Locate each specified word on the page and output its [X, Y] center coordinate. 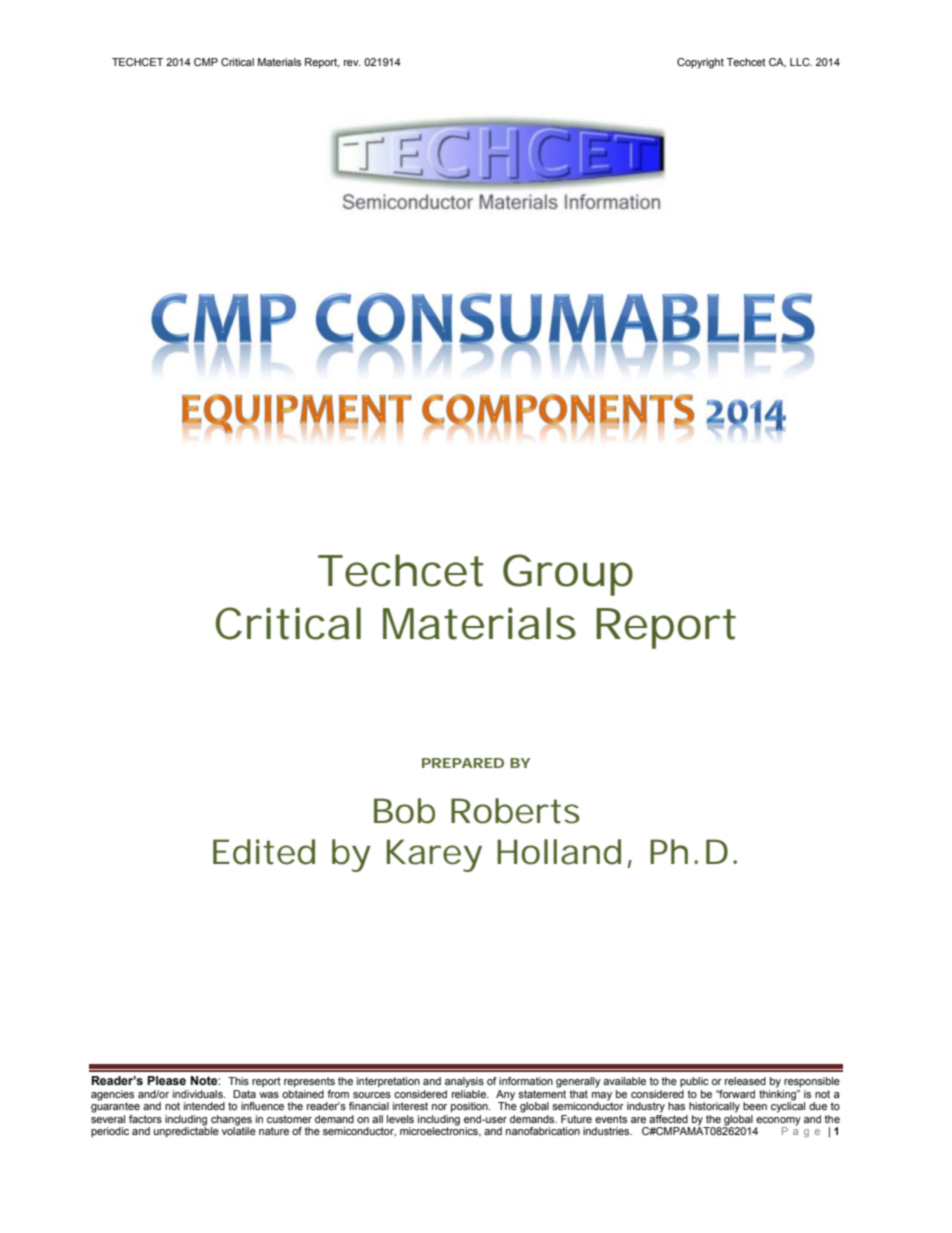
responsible [812, 1082]
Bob [404, 811]
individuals [199, 1094]
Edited [264, 852]
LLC [801, 62]
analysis [464, 1082]
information [526, 1081]
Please [166, 1080]
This [238, 1081]
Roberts [515, 811]
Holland [559, 852]
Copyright [700, 63]
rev [352, 63]
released [745, 1081]
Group [568, 575]
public [694, 1082]
